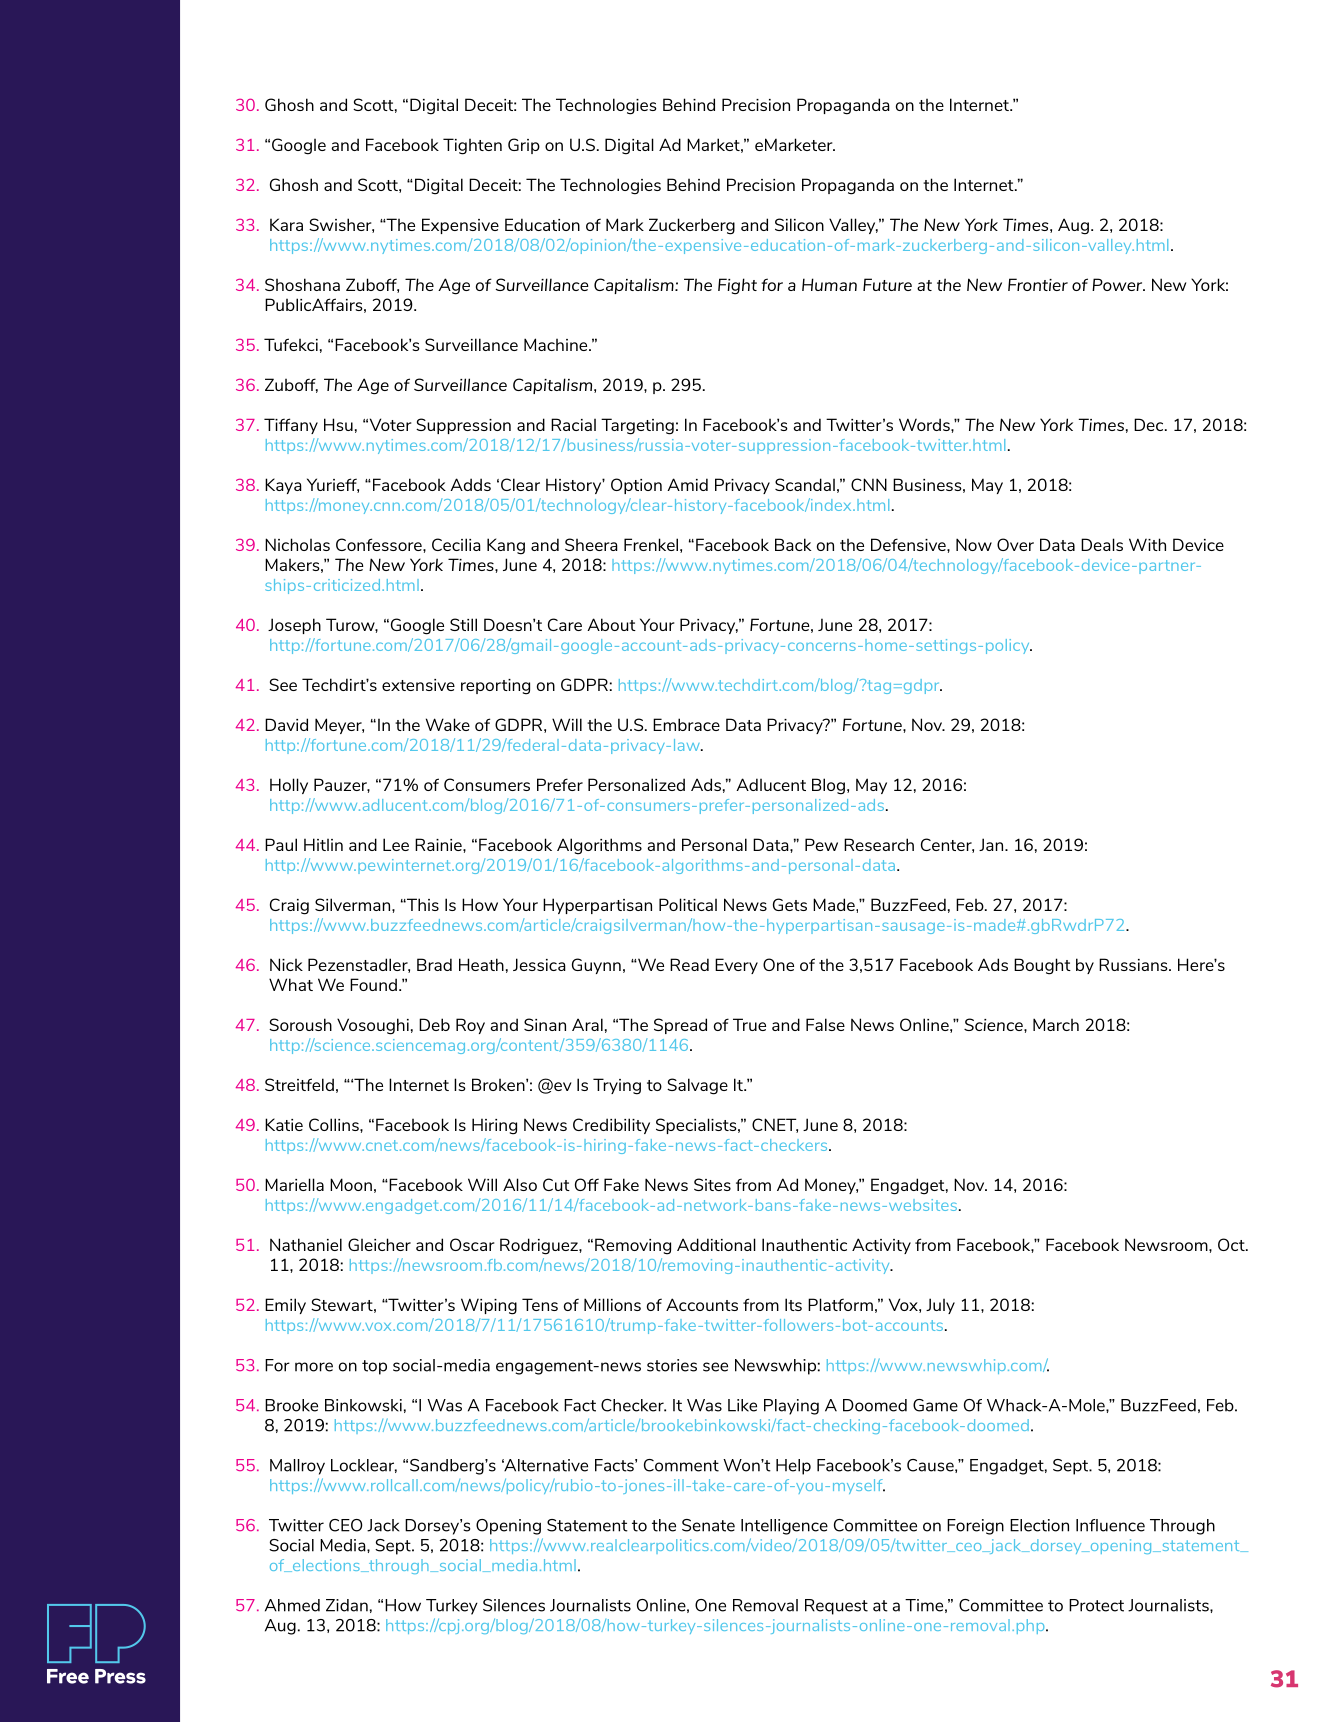 The width and height of the image is (1331, 1722). Describe the element at coordinates (737, 286) in the image. I see `Fight` at that location.
